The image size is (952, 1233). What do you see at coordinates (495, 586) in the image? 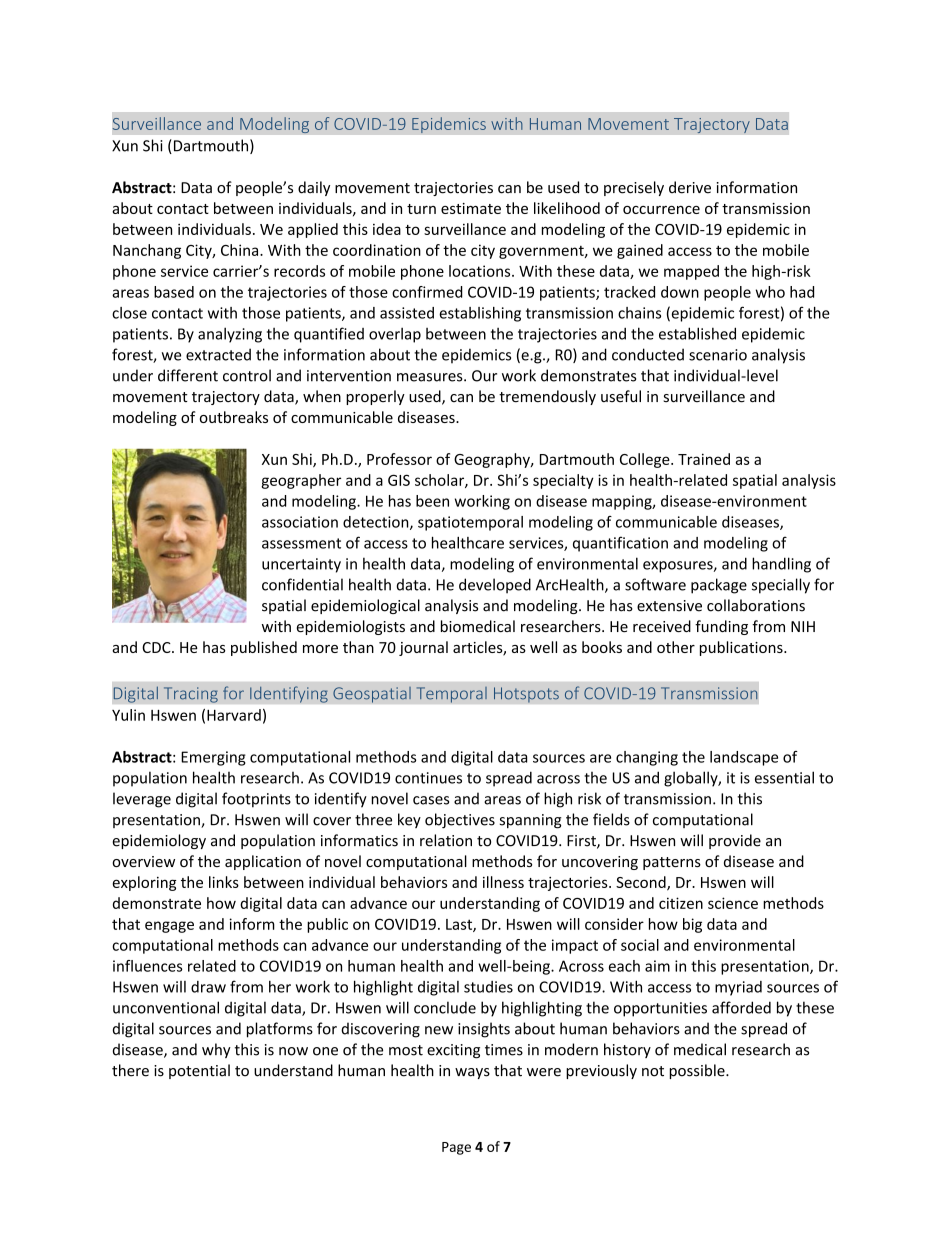
I see `developed` at bounding box center [495, 586].
